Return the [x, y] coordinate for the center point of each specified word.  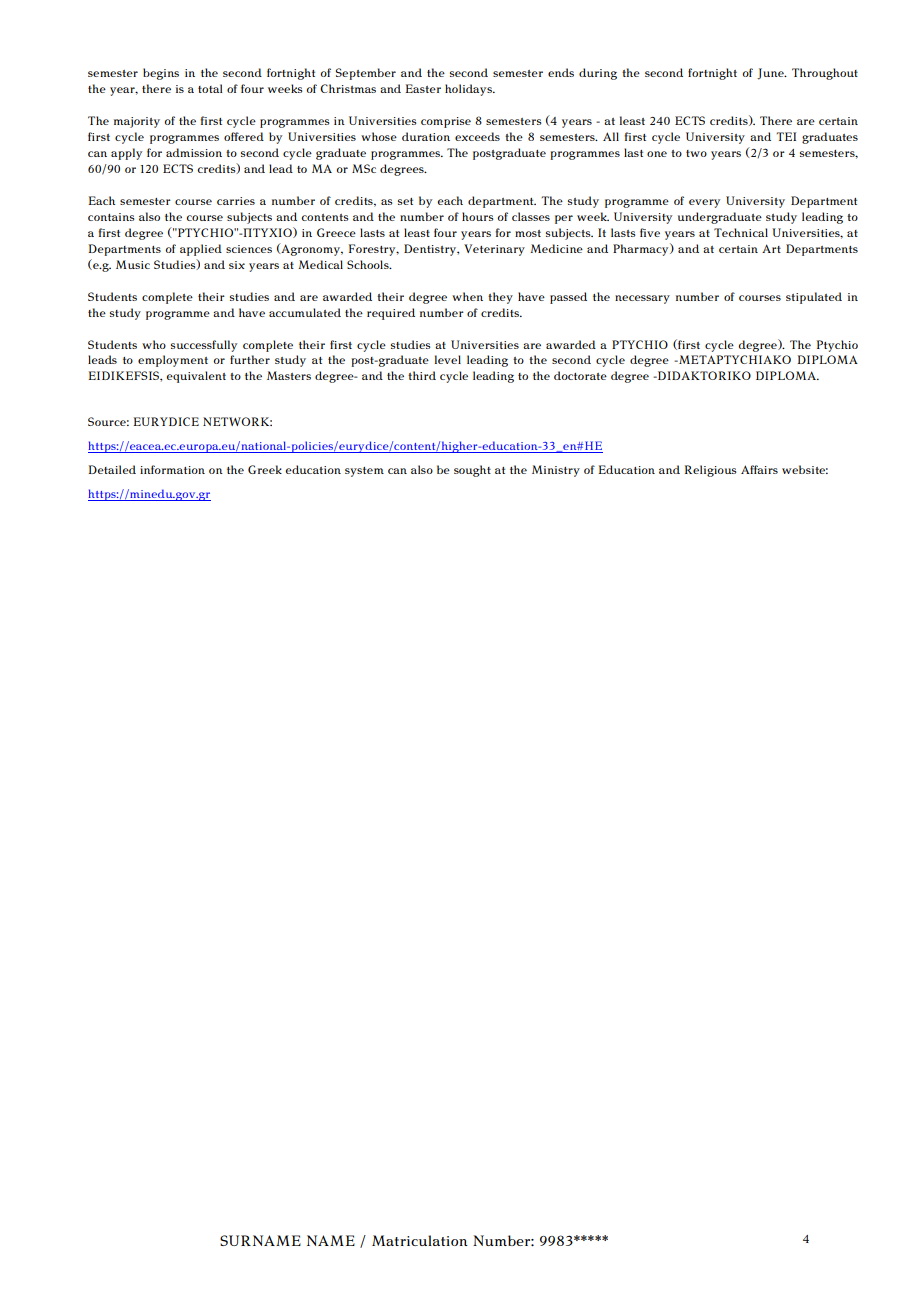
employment [173, 361]
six [237, 265]
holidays [469, 90]
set [405, 201]
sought [472, 471]
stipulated [814, 298]
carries [236, 201]
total [210, 88]
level [448, 359]
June [771, 74]
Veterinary [494, 250]
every [704, 203]
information [172, 469]
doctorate [580, 375]
